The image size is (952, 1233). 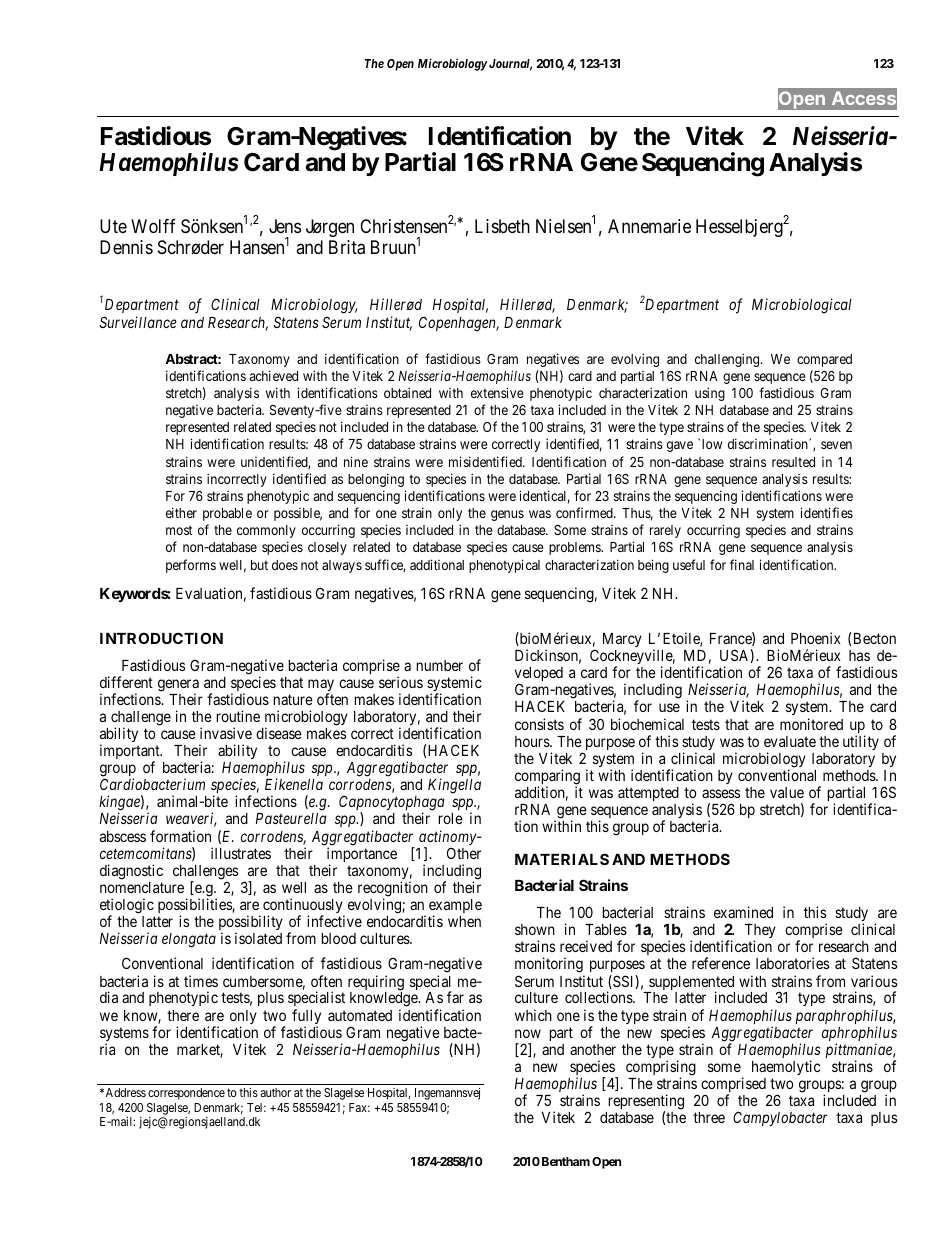 I want to click on Journal, so click(x=510, y=65).
